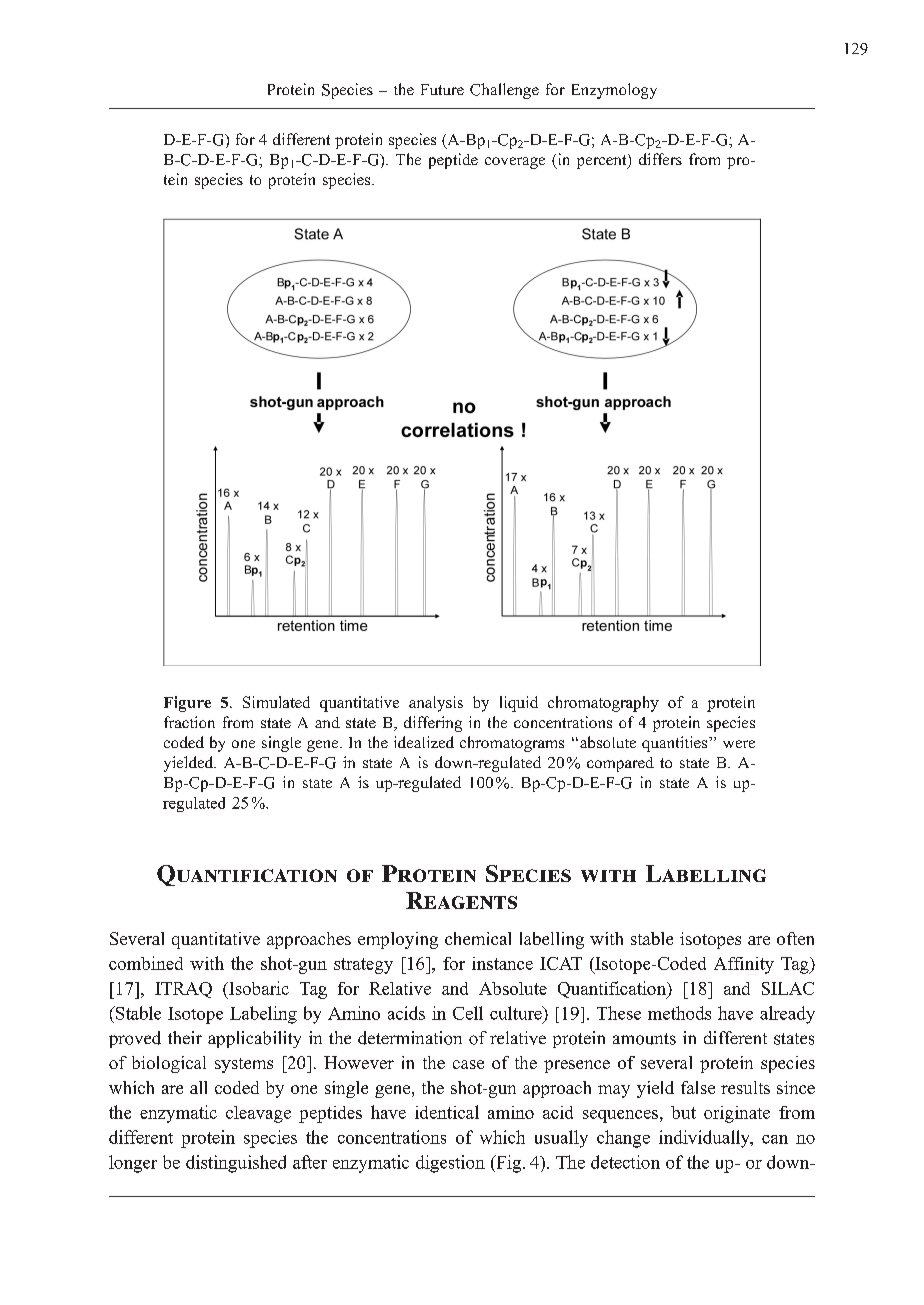  What do you see at coordinates (447, 1112) in the screenshot?
I see `identical` at bounding box center [447, 1112].
